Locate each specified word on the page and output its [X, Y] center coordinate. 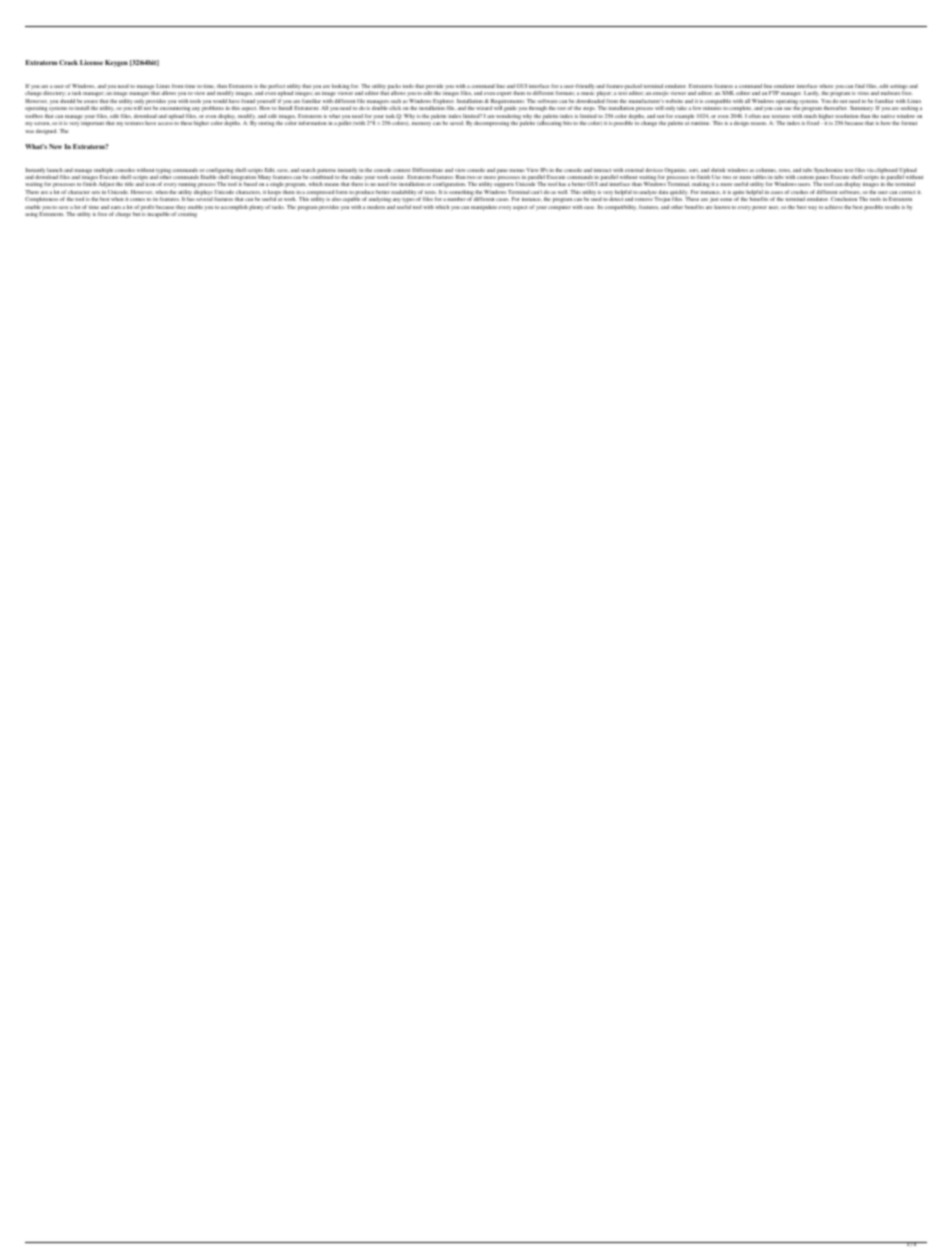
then [222, 86]
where [826, 86]
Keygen [116, 63]
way [812, 208]
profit [147, 209]
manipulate [484, 208]
